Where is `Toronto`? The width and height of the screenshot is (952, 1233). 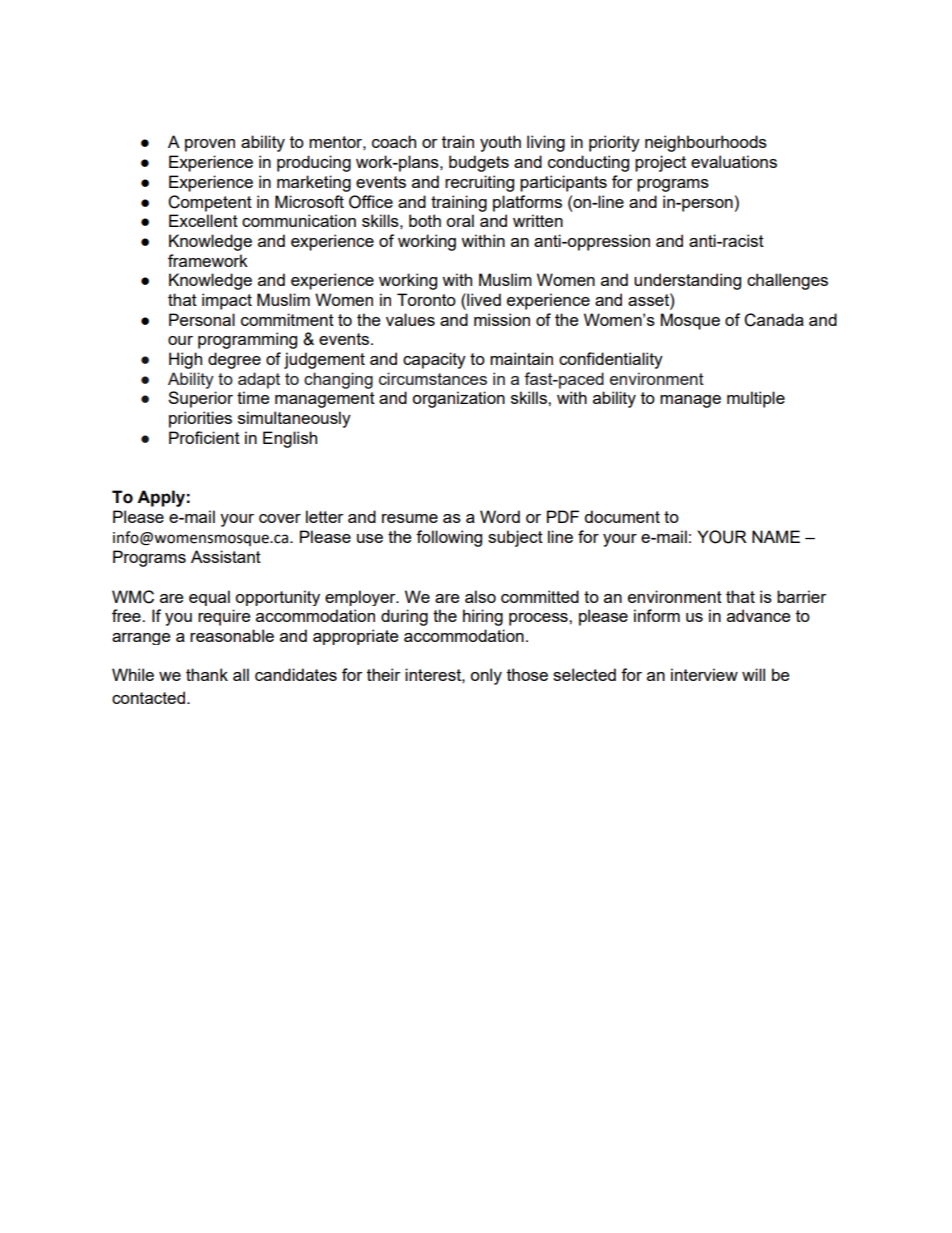
Toronto is located at coordinates (426, 299).
